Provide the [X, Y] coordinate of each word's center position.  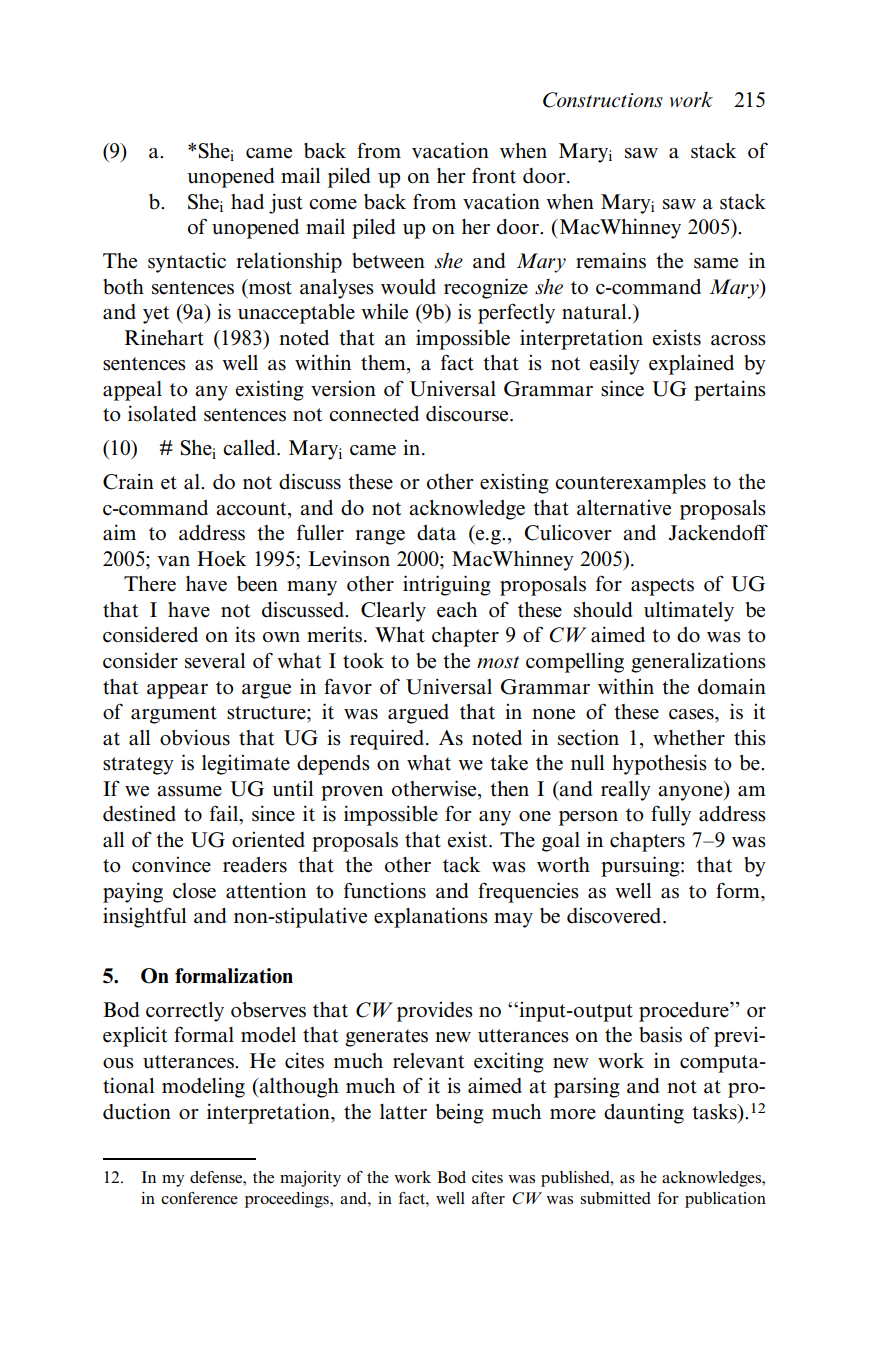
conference [199, 1198]
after [488, 1198]
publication [725, 1200]
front [494, 175]
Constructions [603, 100]
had [247, 202]
